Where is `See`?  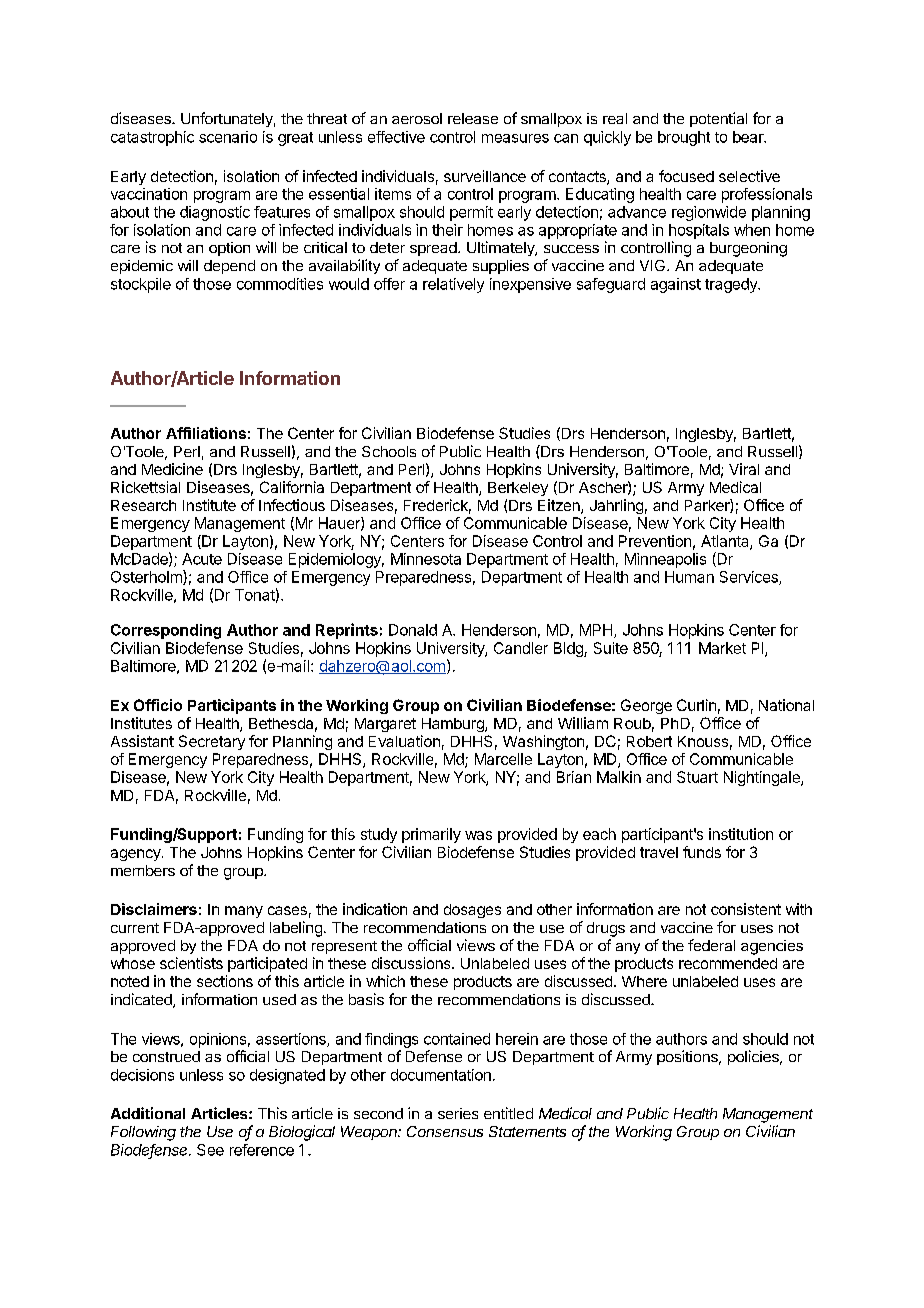
See is located at coordinates (210, 1150).
